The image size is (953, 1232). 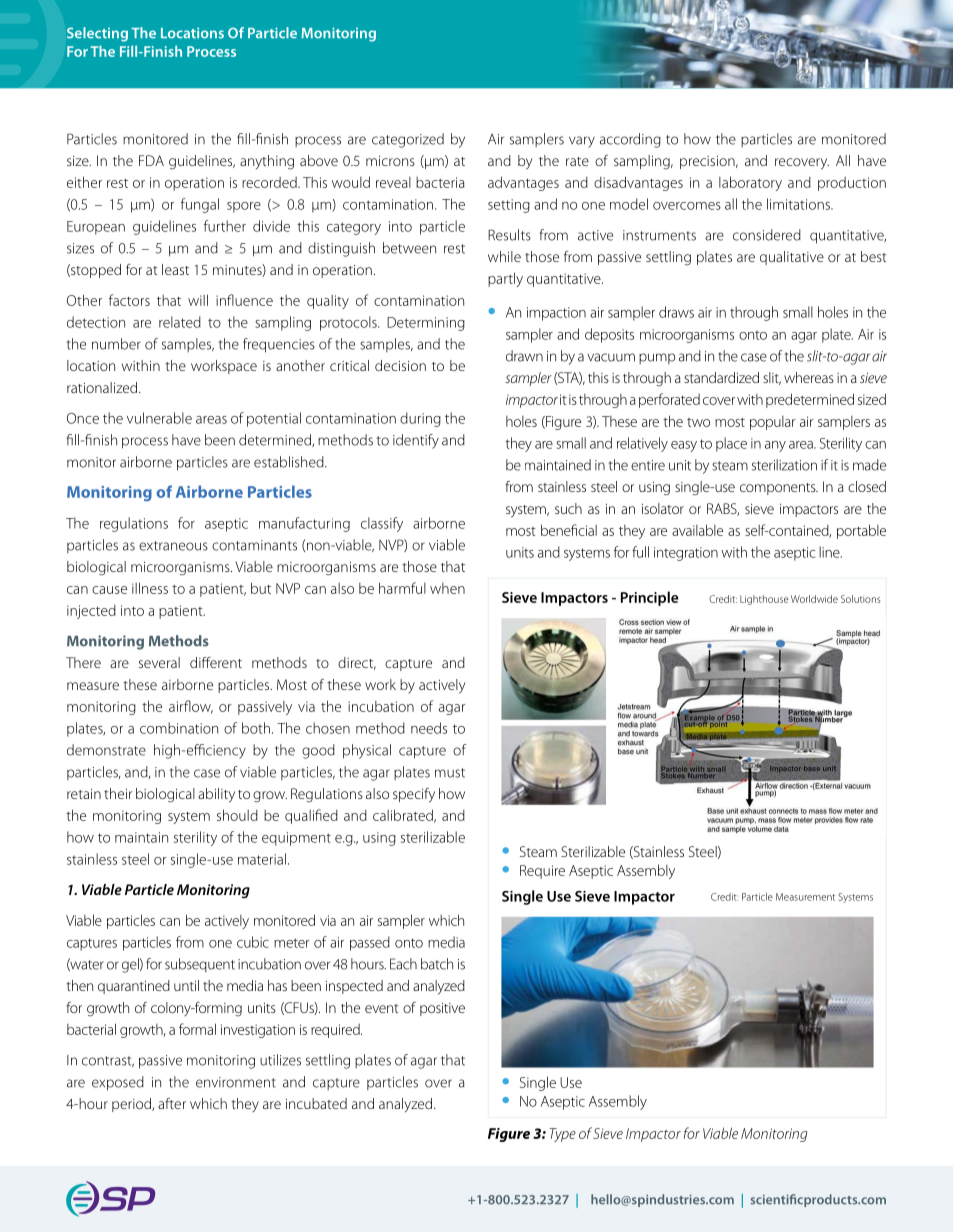 What do you see at coordinates (172, 1103) in the page?
I see `after` at bounding box center [172, 1103].
